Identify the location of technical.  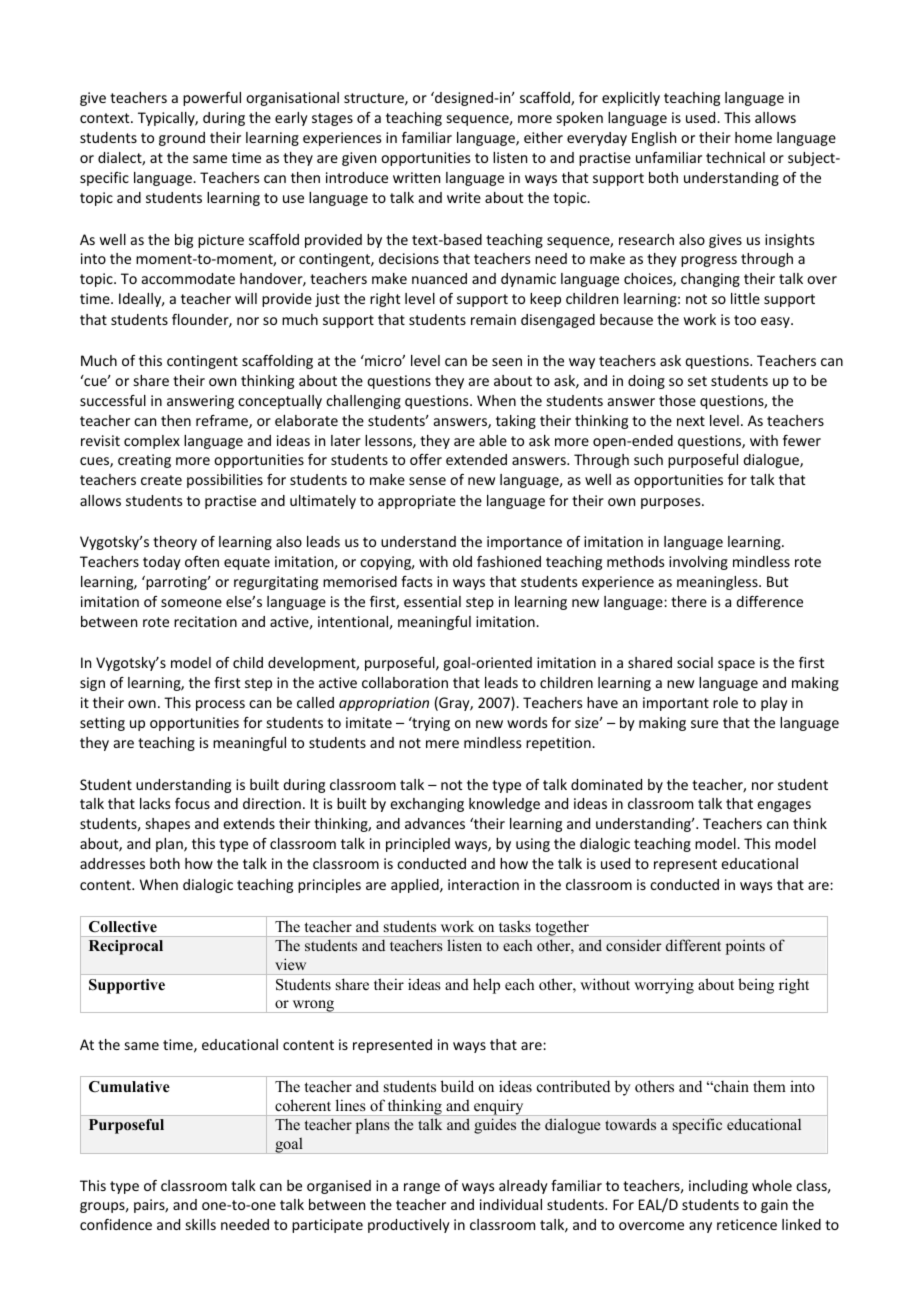
(735, 157).
